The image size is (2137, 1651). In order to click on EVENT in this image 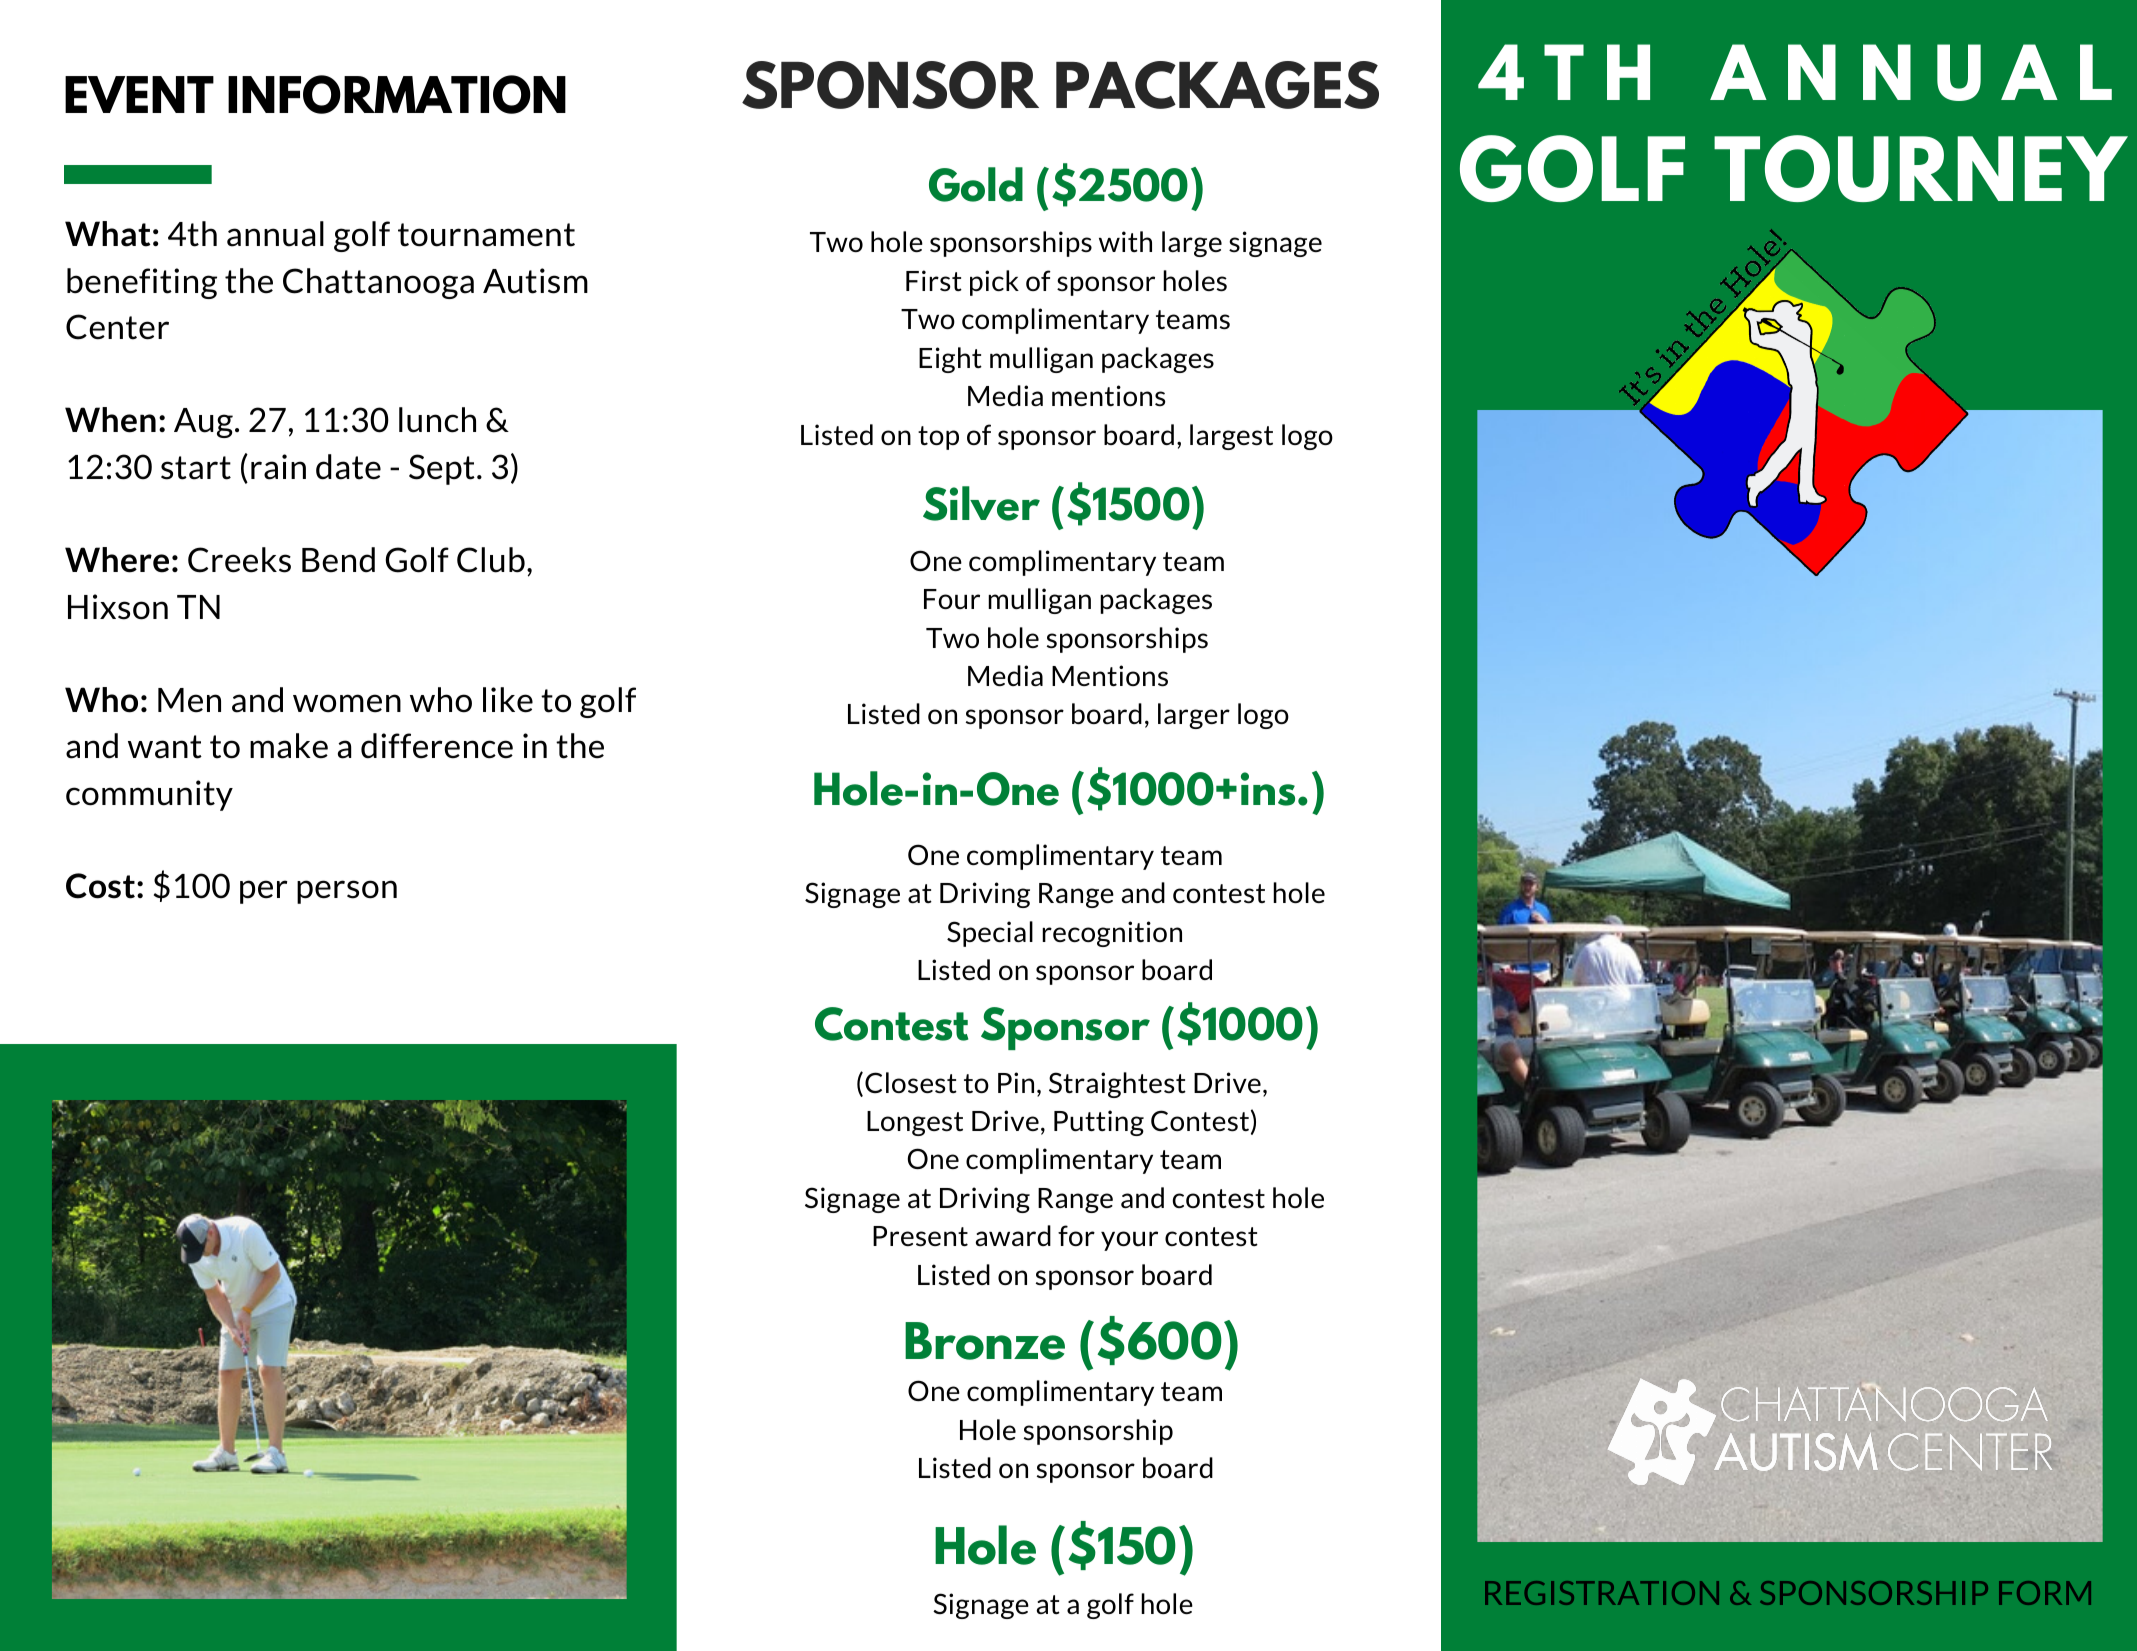, I will do `click(139, 94)`.
